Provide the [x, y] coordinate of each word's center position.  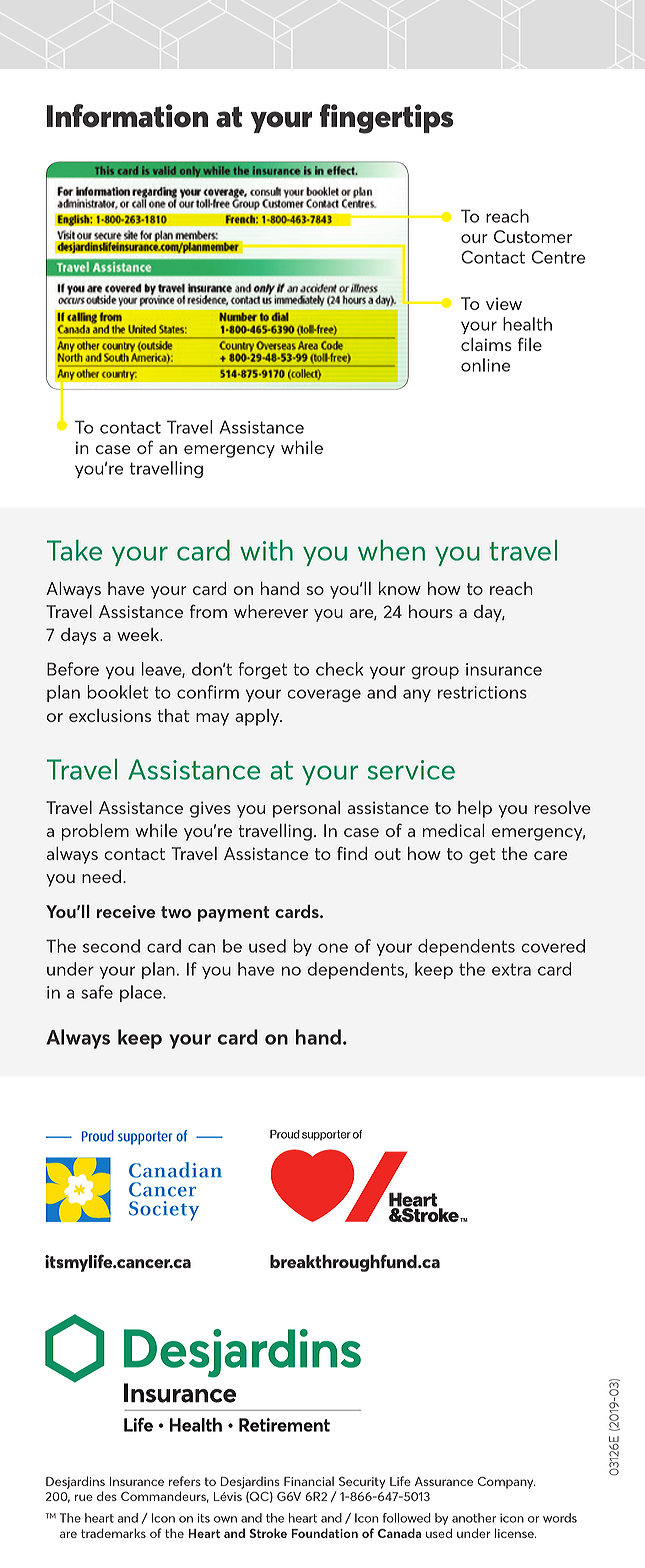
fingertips [387, 119]
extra [511, 969]
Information [127, 116]
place [142, 993]
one [333, 948]
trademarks [113, 1533]
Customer [533, 236]
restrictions [482, 692]
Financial [309, 1481]
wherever [271, 611]
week [139, 634]
